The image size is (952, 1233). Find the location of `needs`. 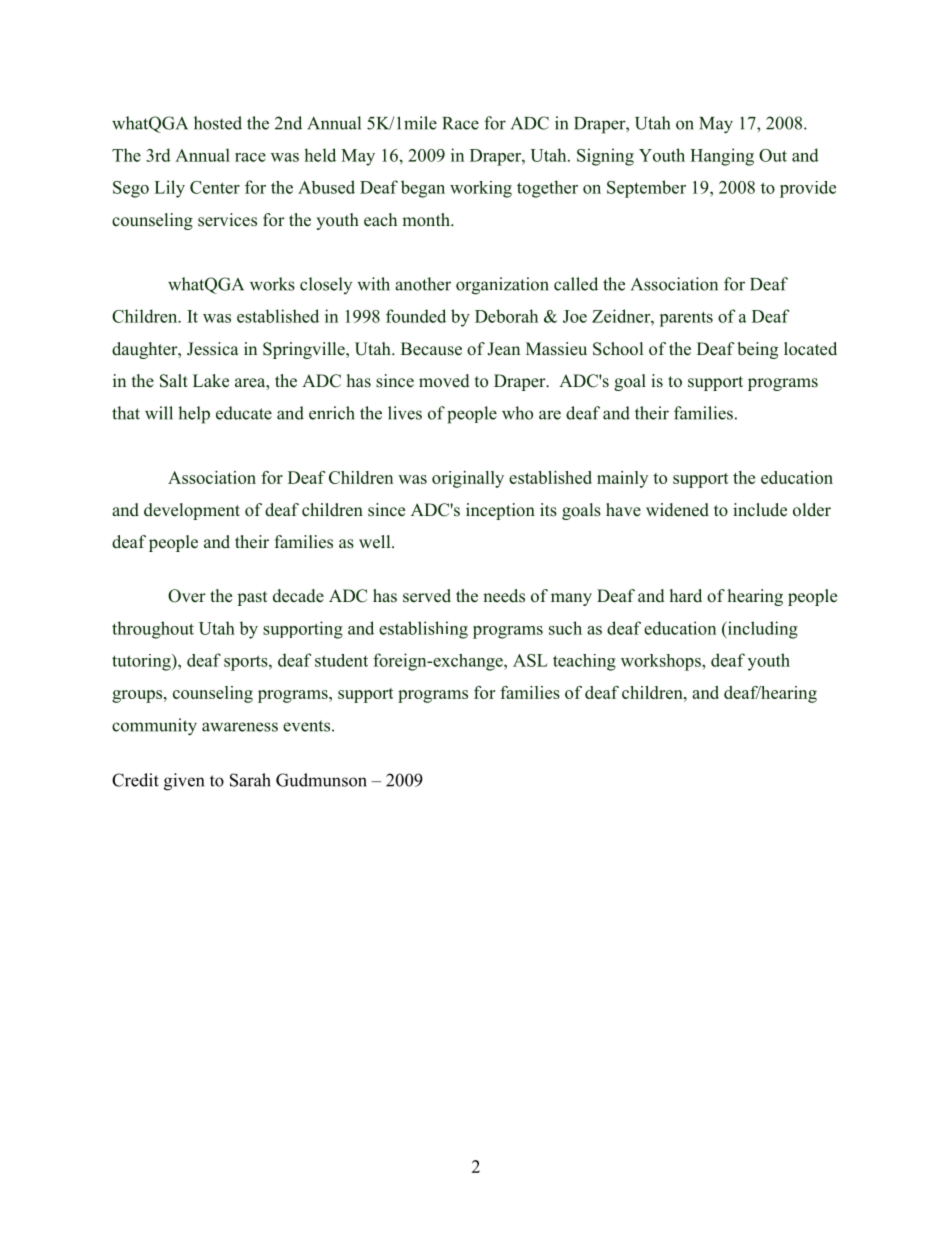

needs is located at coordinates (504, 596).
